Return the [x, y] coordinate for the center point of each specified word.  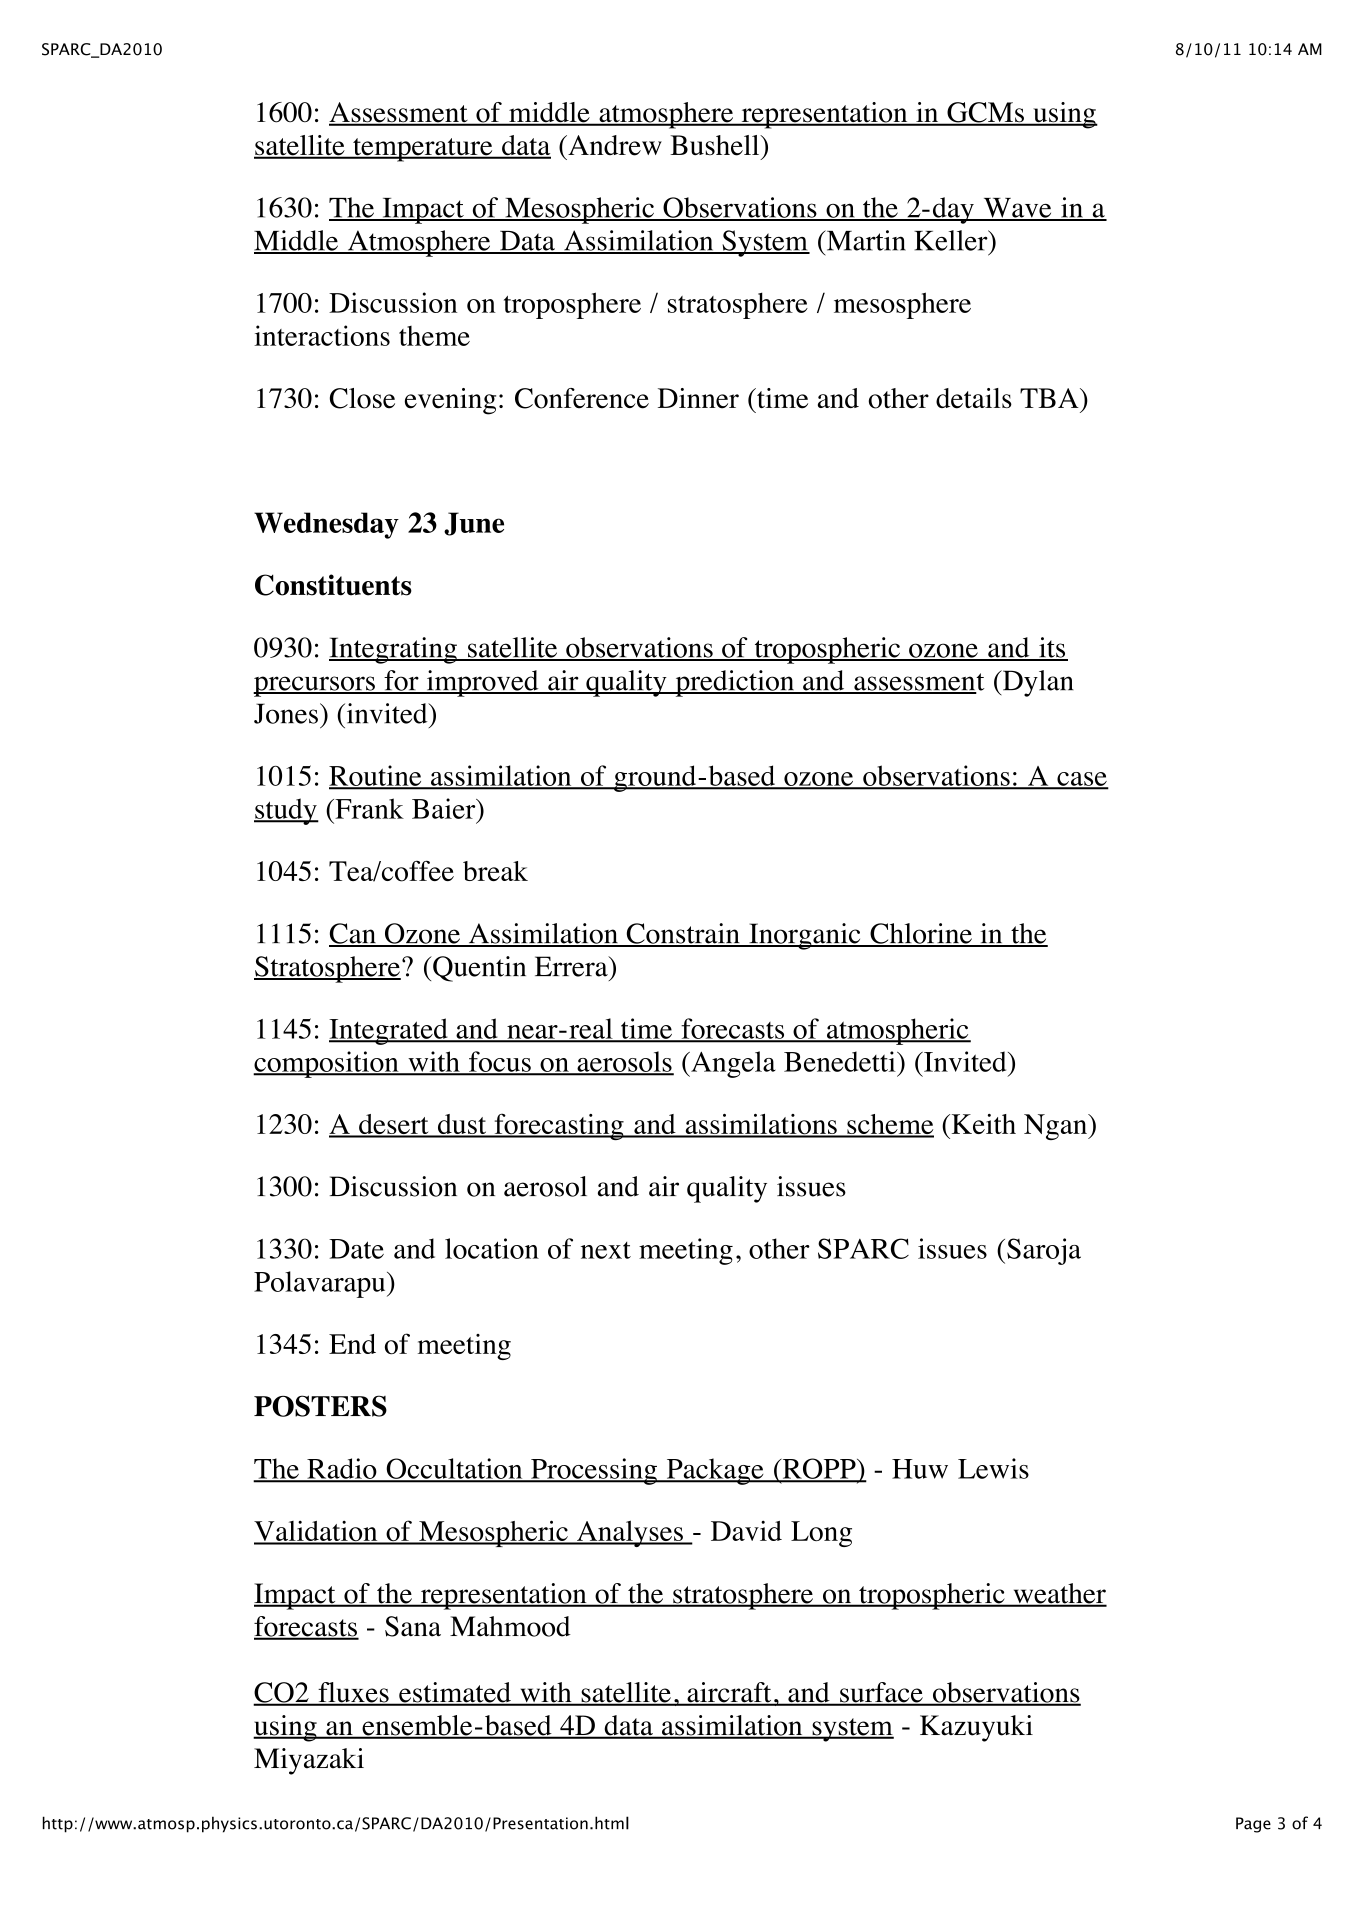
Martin [865, 240]
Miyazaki [309, 1761]
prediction [735, 683]
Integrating [394, 650]
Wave [1017, 209]
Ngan [1056, 1127]
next [606, 1250]
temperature [423, 150]
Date [356, 1249]
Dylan [1037, 683]
